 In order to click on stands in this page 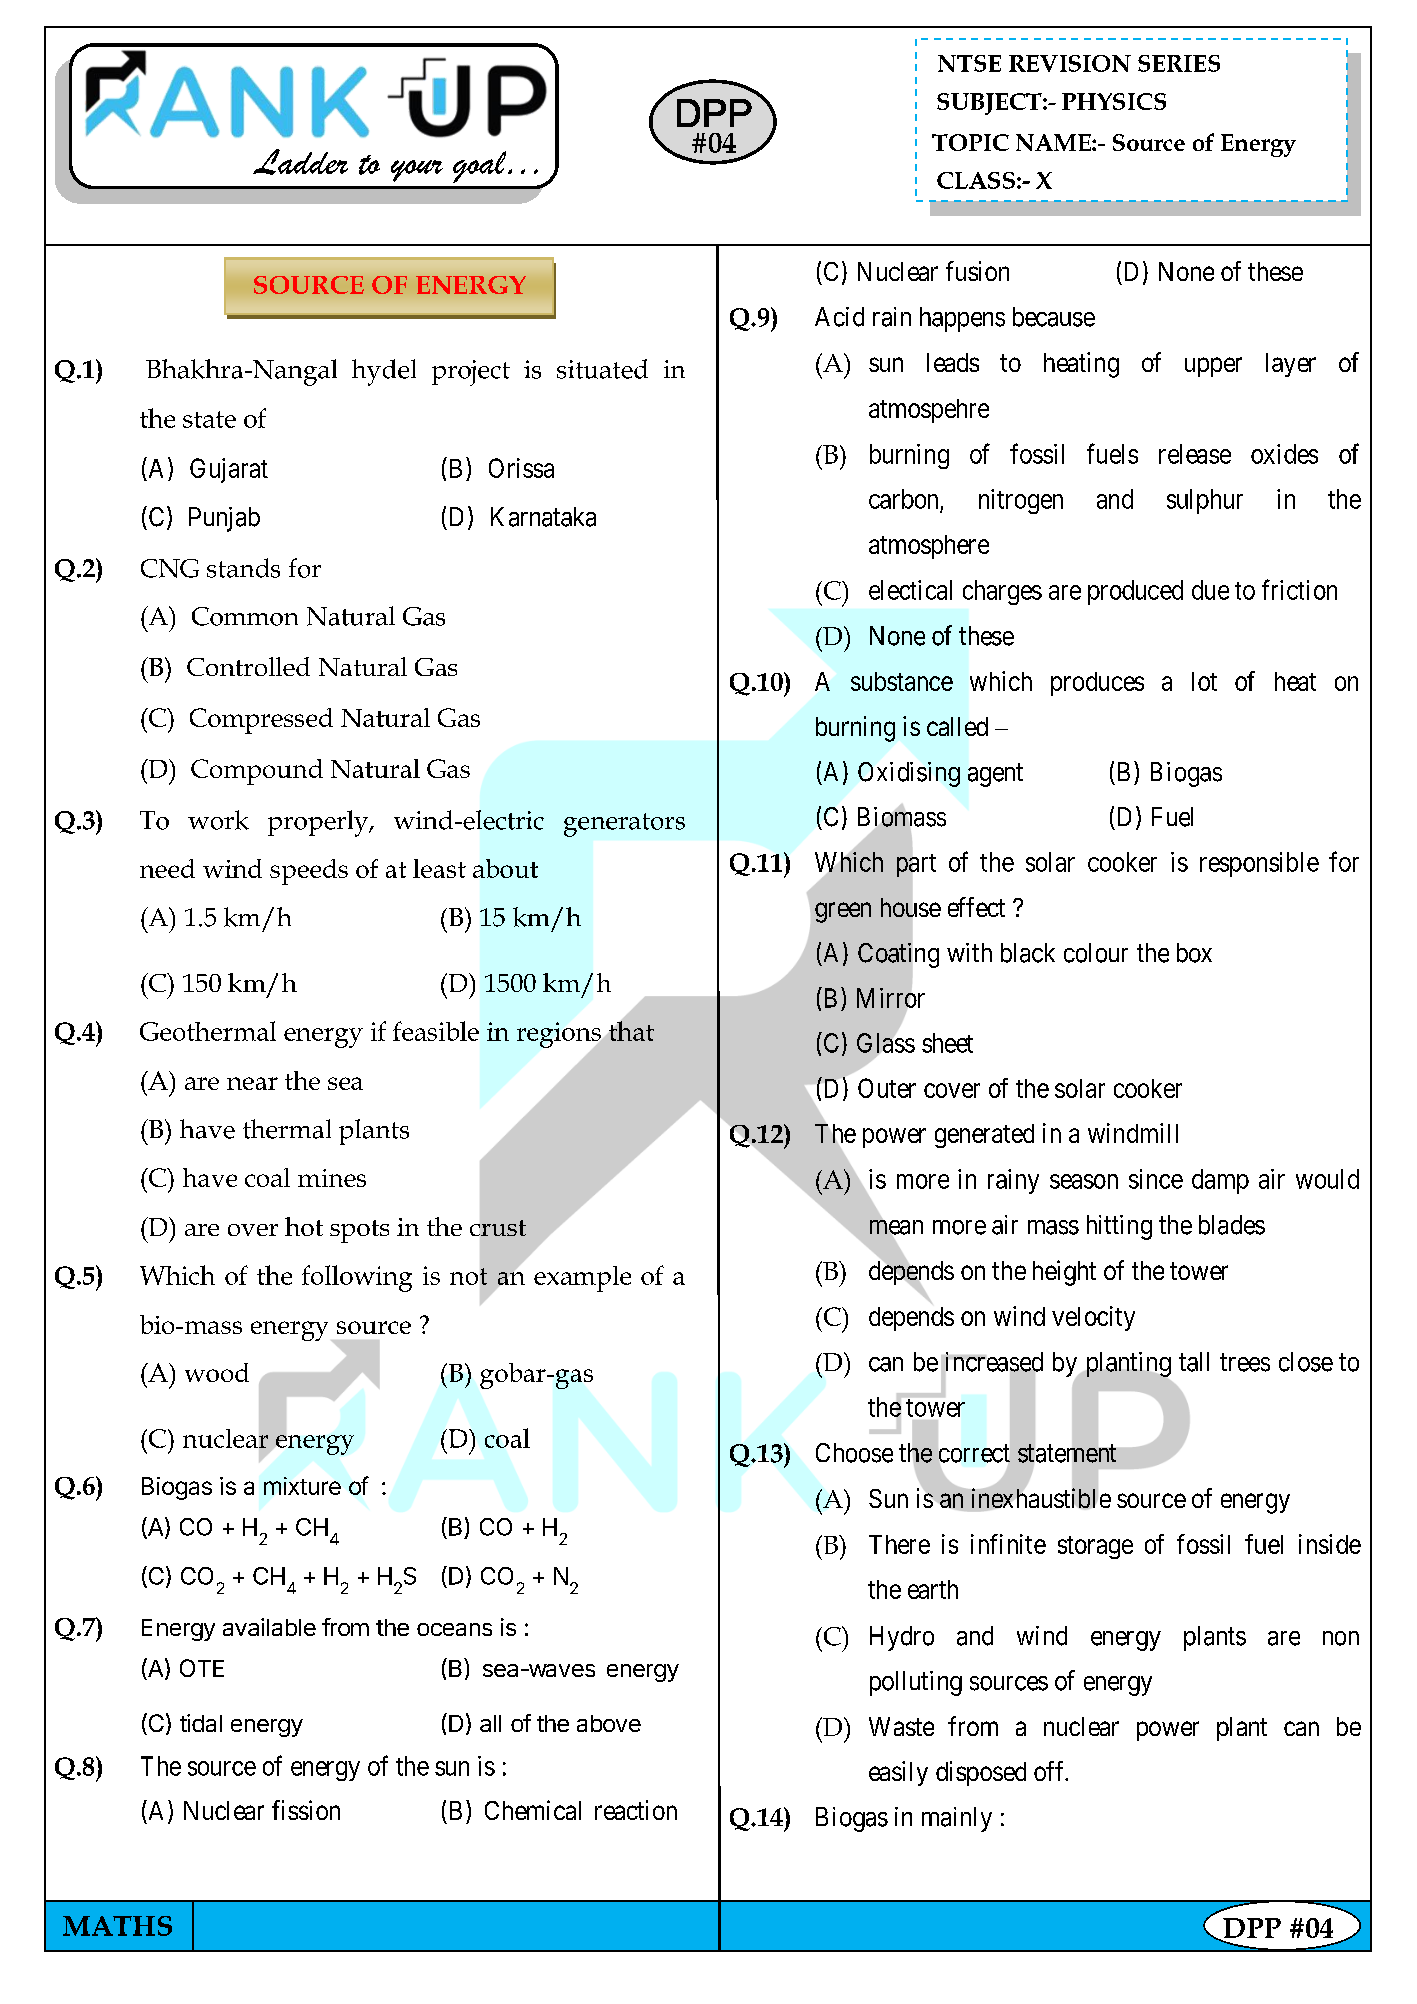, I will do `click(243, 568)`.
